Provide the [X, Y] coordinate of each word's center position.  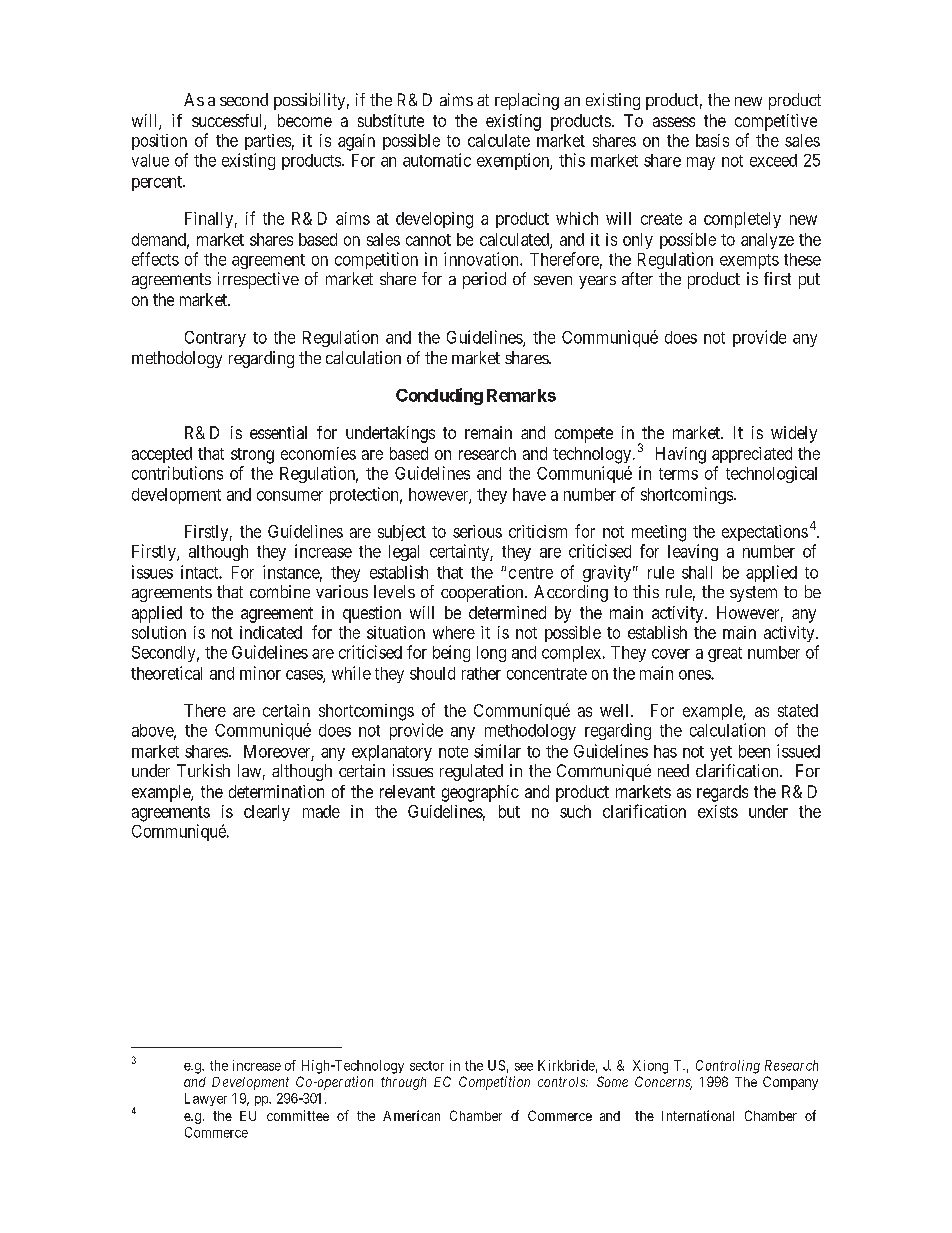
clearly [267, 813]
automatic [437, 160]
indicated [271, 632]
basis [712, 140]
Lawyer [206, 1099]
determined [507, 612]
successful [228, 122]
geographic [480, 793]
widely [794, 434]
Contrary [215, 339]
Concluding [439, 396]
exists [718, 811]
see [524, 1067]
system [753, 594]
